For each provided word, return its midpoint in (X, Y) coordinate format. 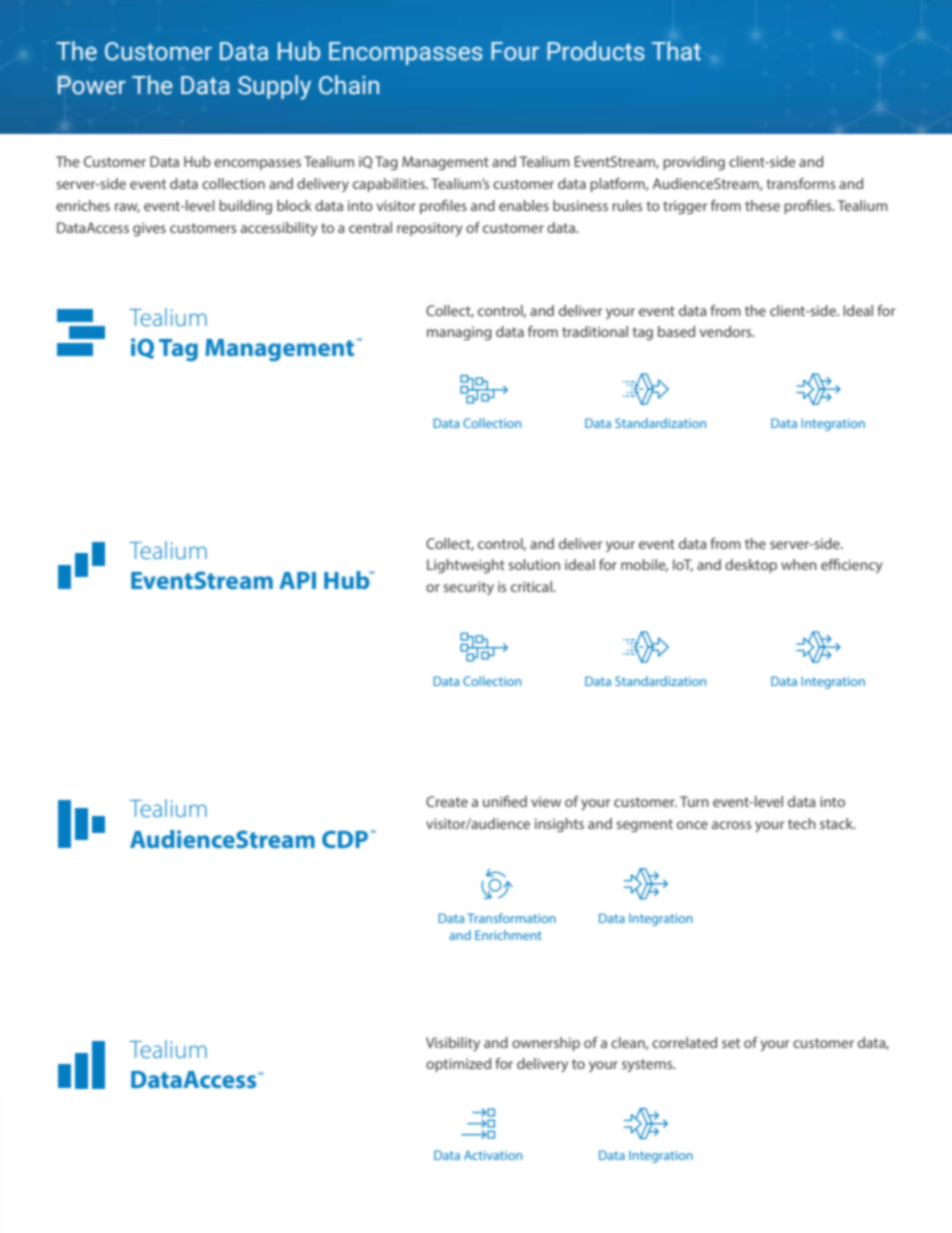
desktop (751, 566)
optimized (458, 1065)
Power (92, 85)
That (676, 51)
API (297, 580)
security (468, 588)
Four (515, 51)
